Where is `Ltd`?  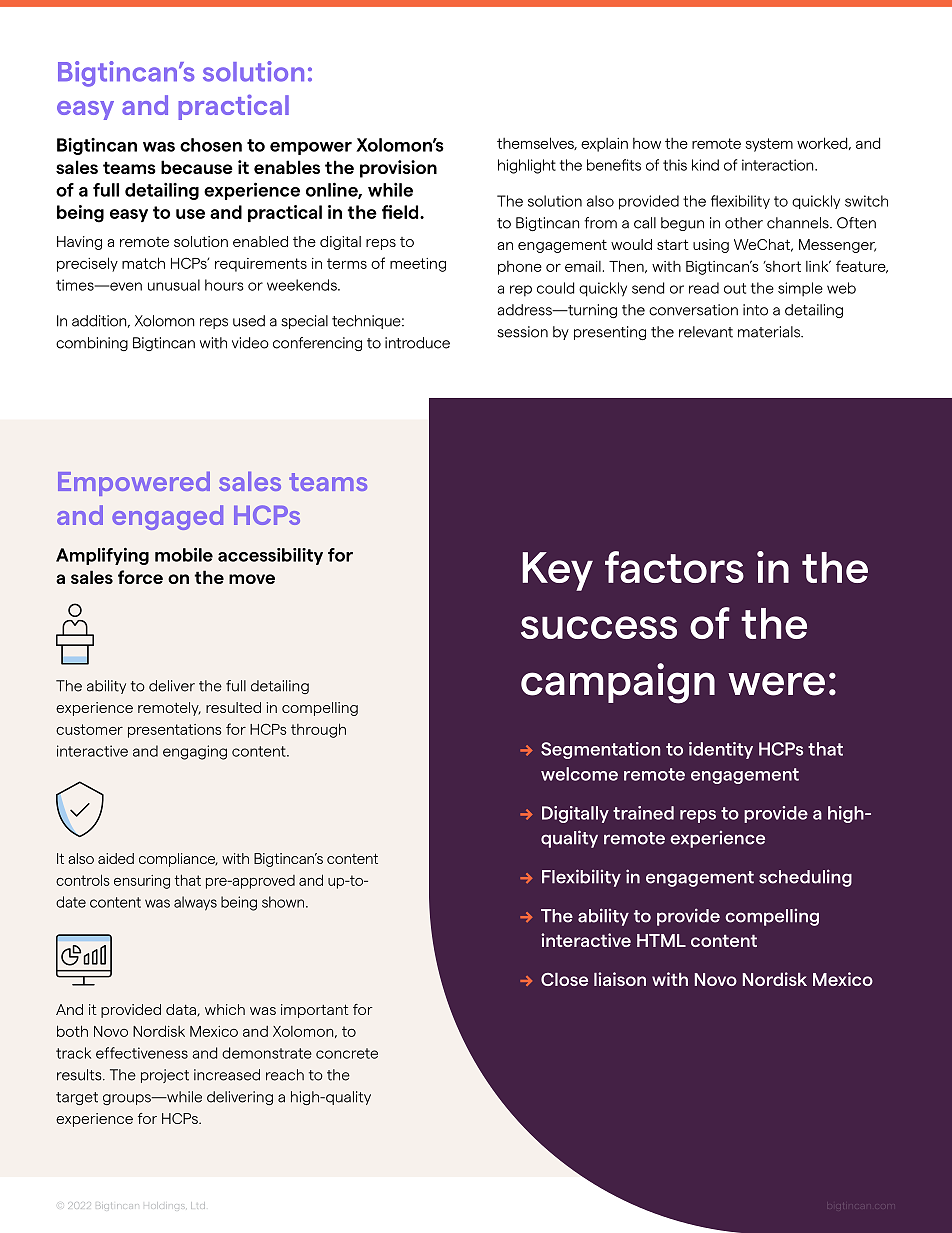 Ltd is located at coordinates (198, 1206).
